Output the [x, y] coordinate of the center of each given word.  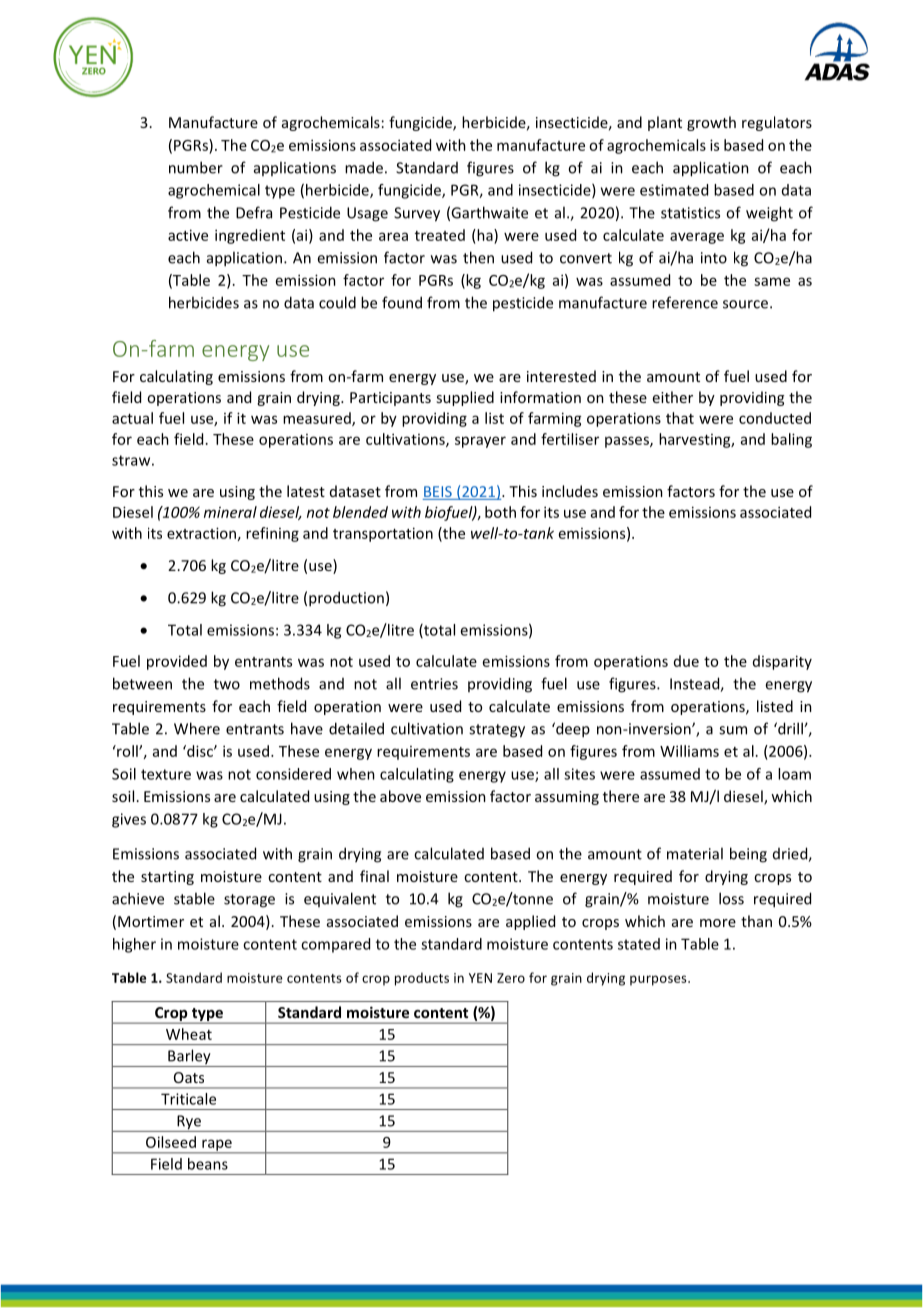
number [196, 167]
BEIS [438, 493]
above [400, 796]
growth [711, 123]
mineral [230, 512]
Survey [417, 214]
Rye [189, 1123]
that [680, 418]
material [695, 853]
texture [166, 774]
